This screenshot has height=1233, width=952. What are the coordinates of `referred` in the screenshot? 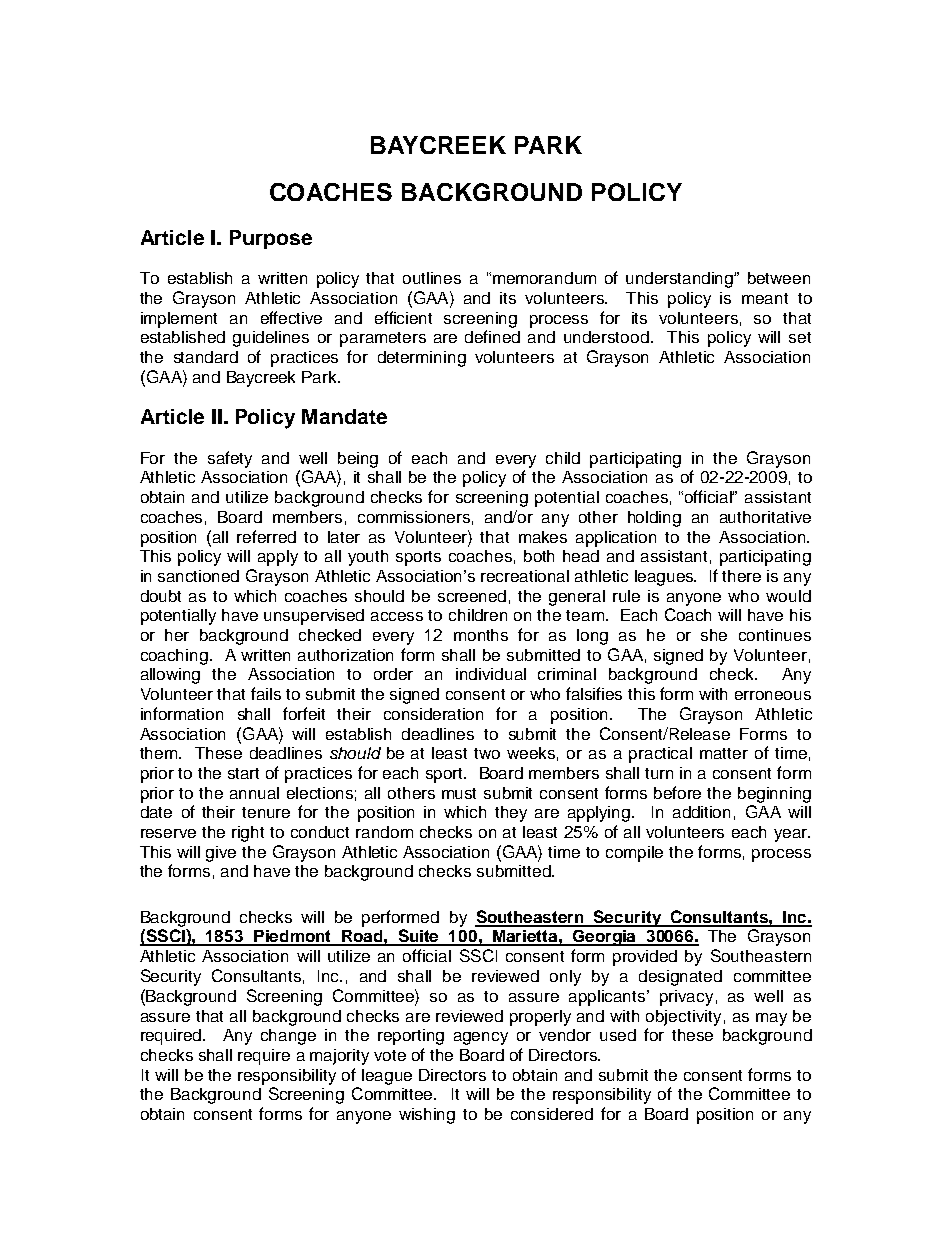 It's located at (266, 536).
